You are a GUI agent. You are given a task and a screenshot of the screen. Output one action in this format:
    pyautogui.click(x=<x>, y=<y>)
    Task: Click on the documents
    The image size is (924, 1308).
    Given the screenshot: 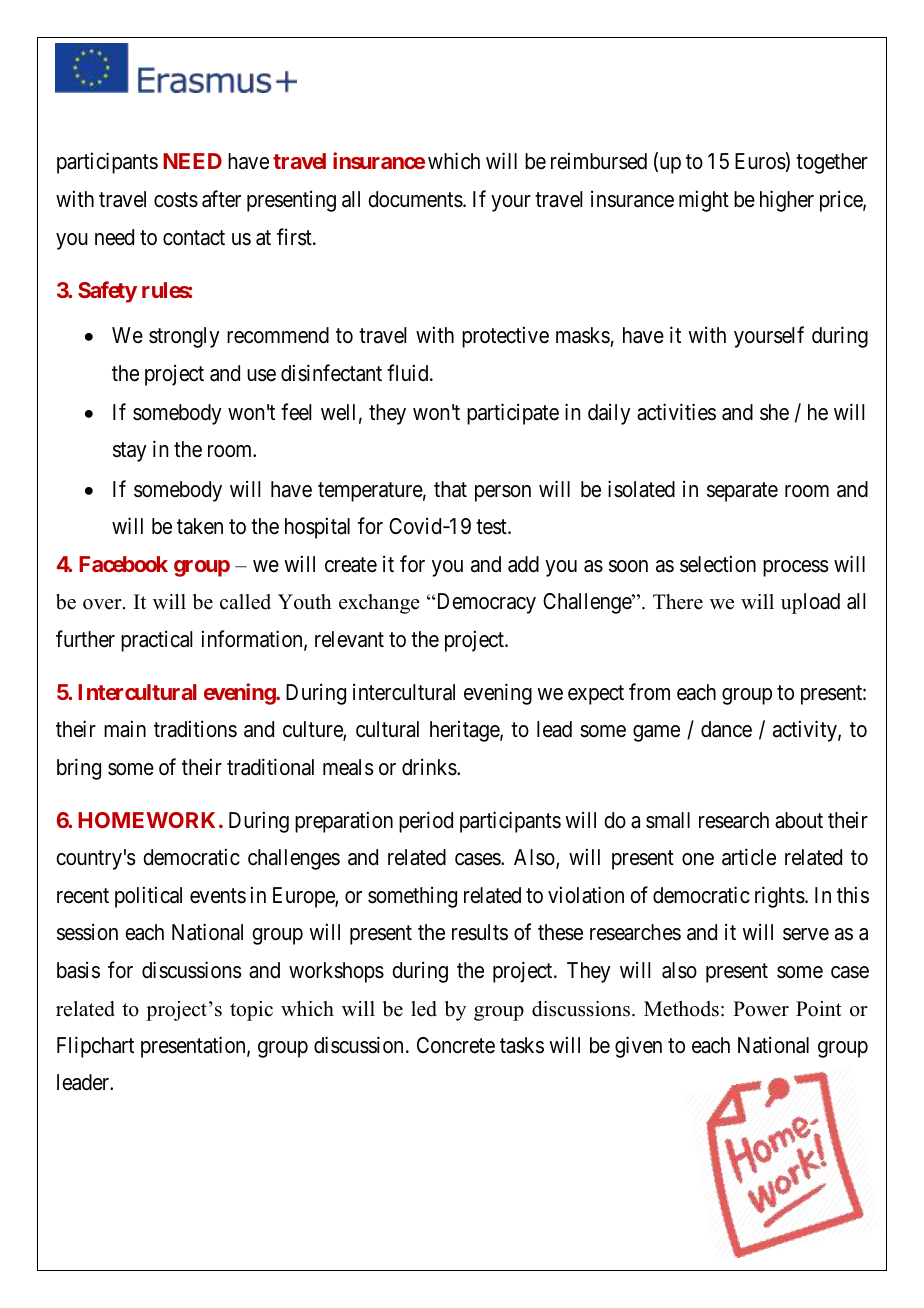 What is the action you would take?
    pyautogui.click(x=415, y=199)
